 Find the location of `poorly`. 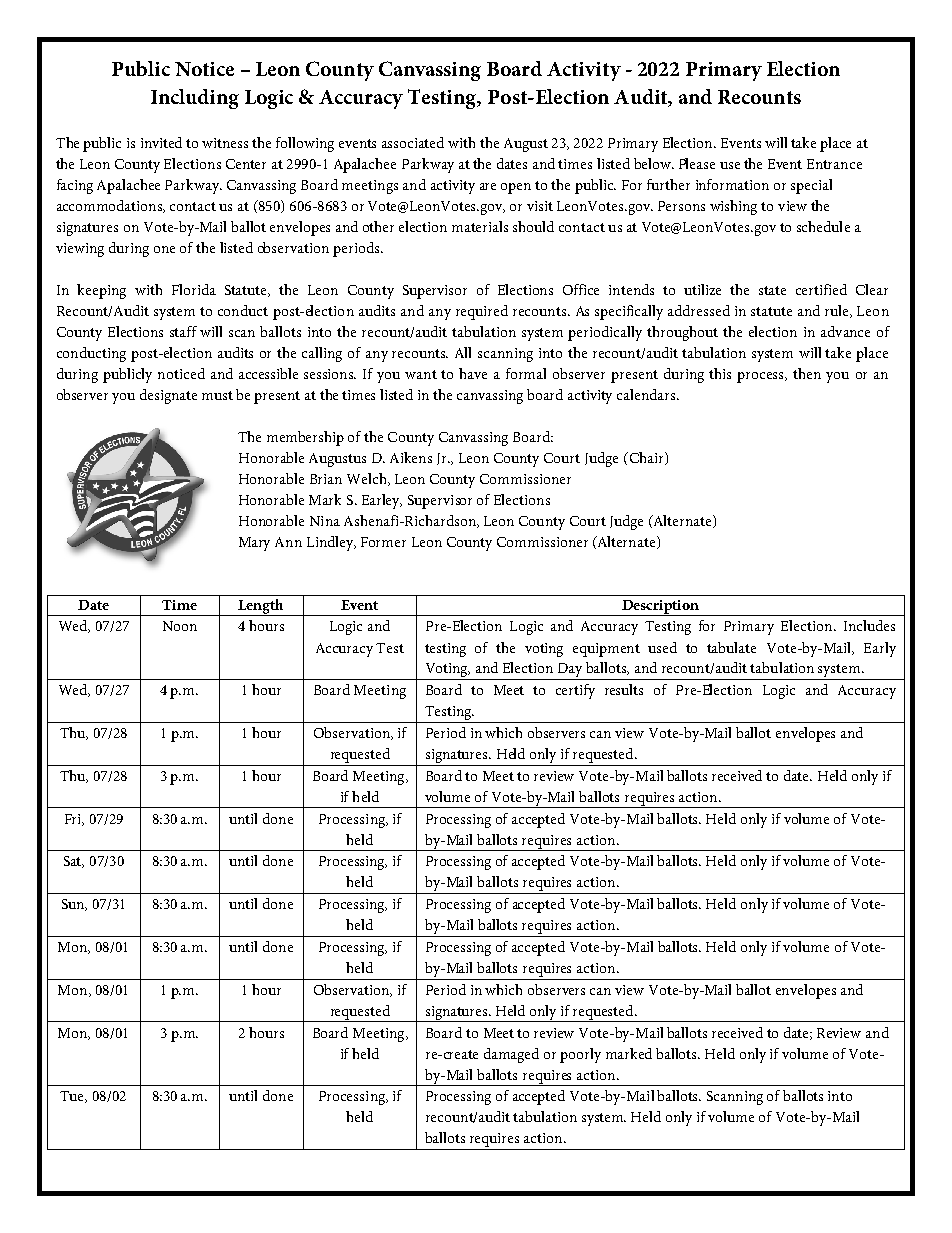

poorly is located at coordinates (580, 1055).
